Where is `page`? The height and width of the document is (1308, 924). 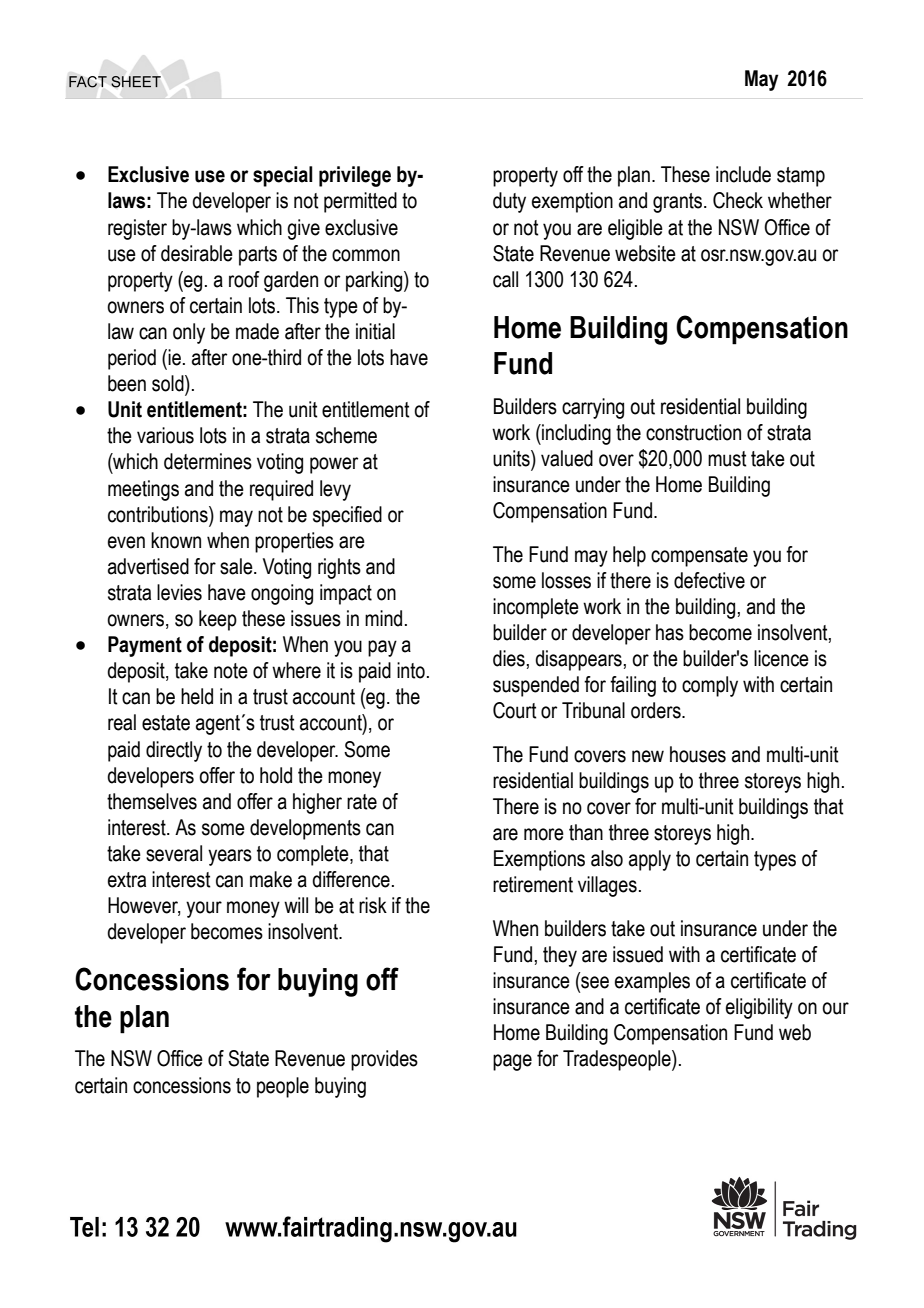
page is located at coordinates (512, 1062).
